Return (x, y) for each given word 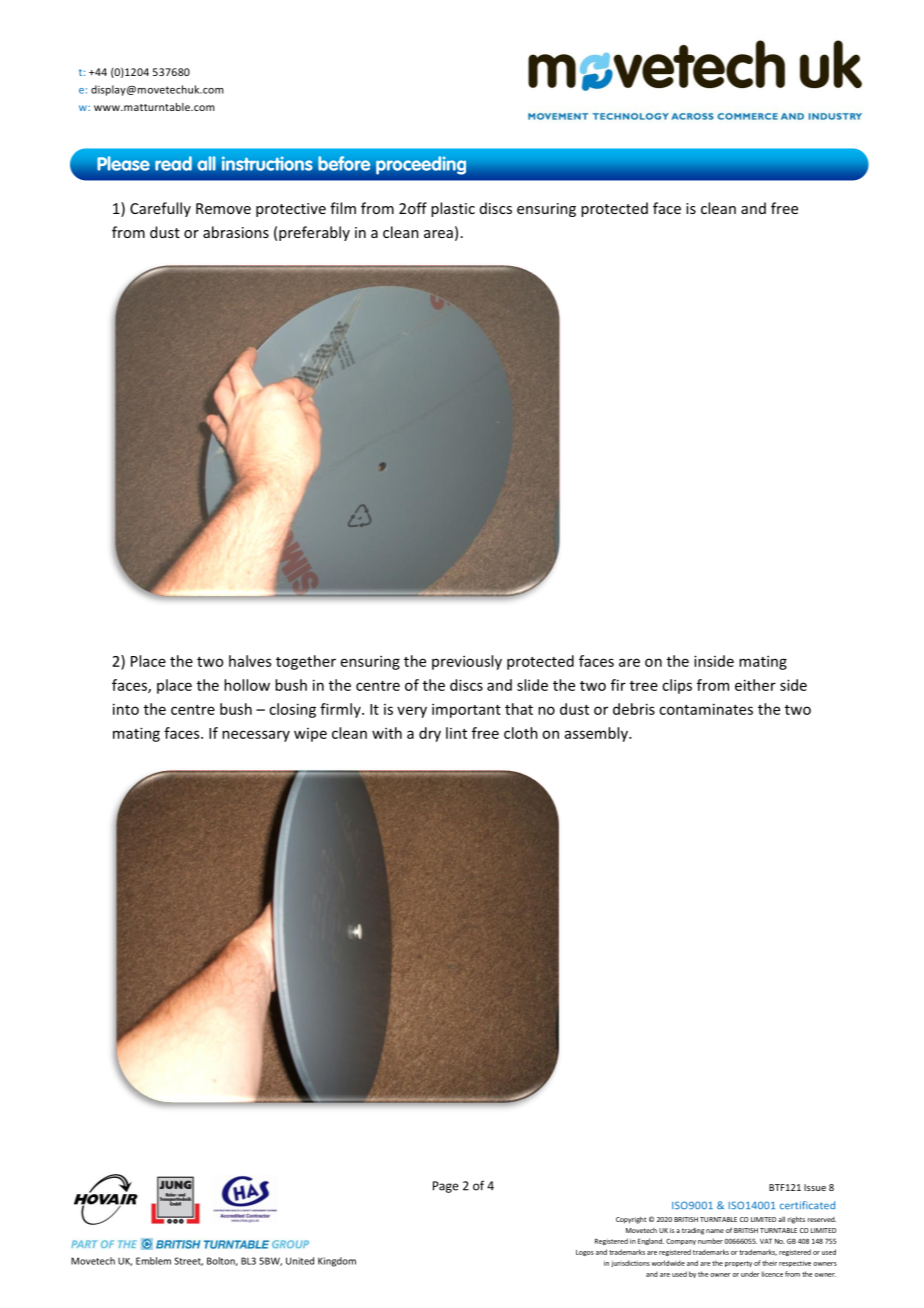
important (466, 710)
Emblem (153, 1261)
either (755, 685)
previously (467, 662)
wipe (310, 735)
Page (446, 1187)
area (438, 234)
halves (250, 661)
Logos (585, 1253)
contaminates (706, 709)
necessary (256, 736)
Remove (223, 208)
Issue (815, 1187)
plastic (453, 209)
